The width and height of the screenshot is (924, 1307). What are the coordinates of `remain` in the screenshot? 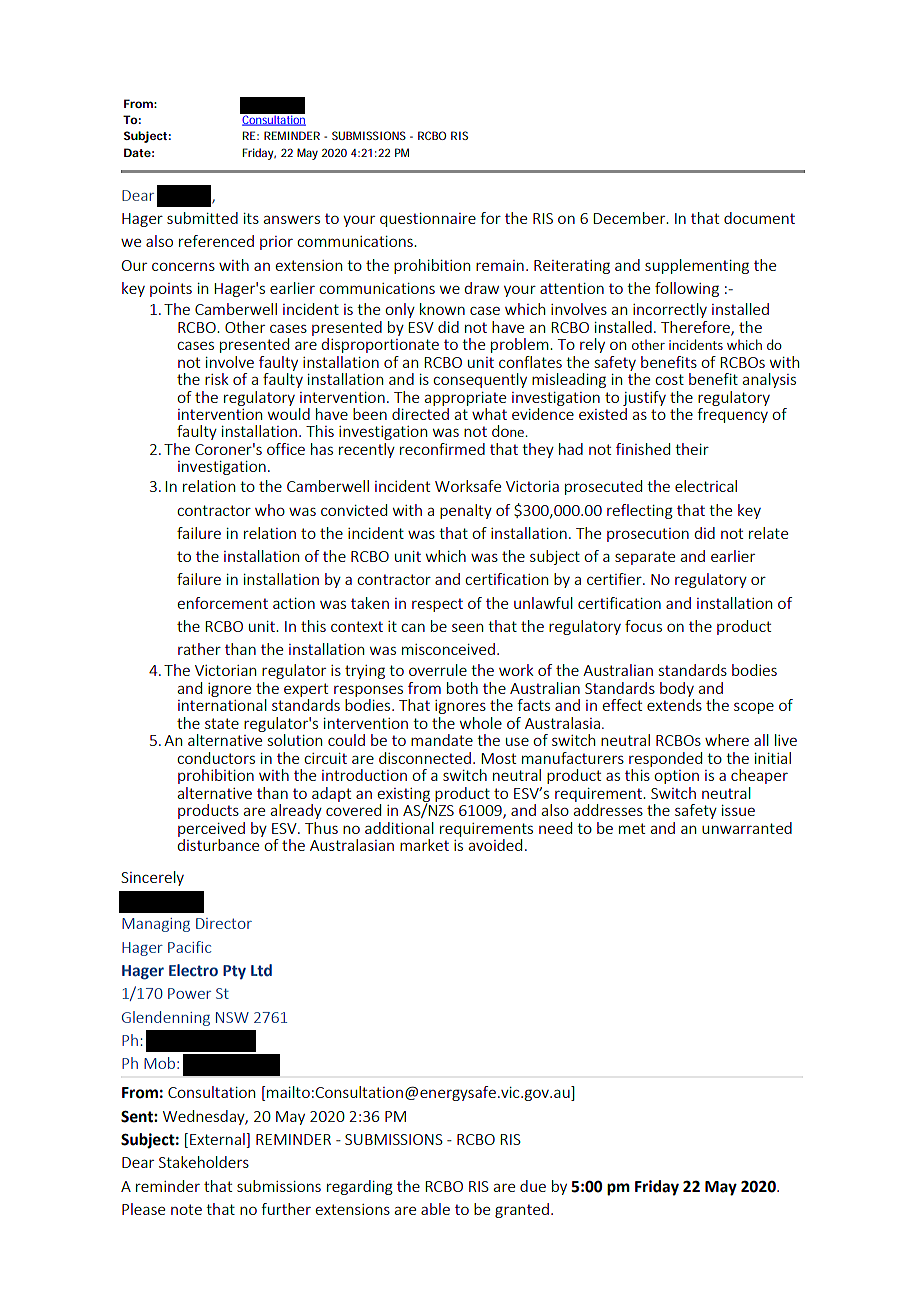 It's located at (500, 265).
